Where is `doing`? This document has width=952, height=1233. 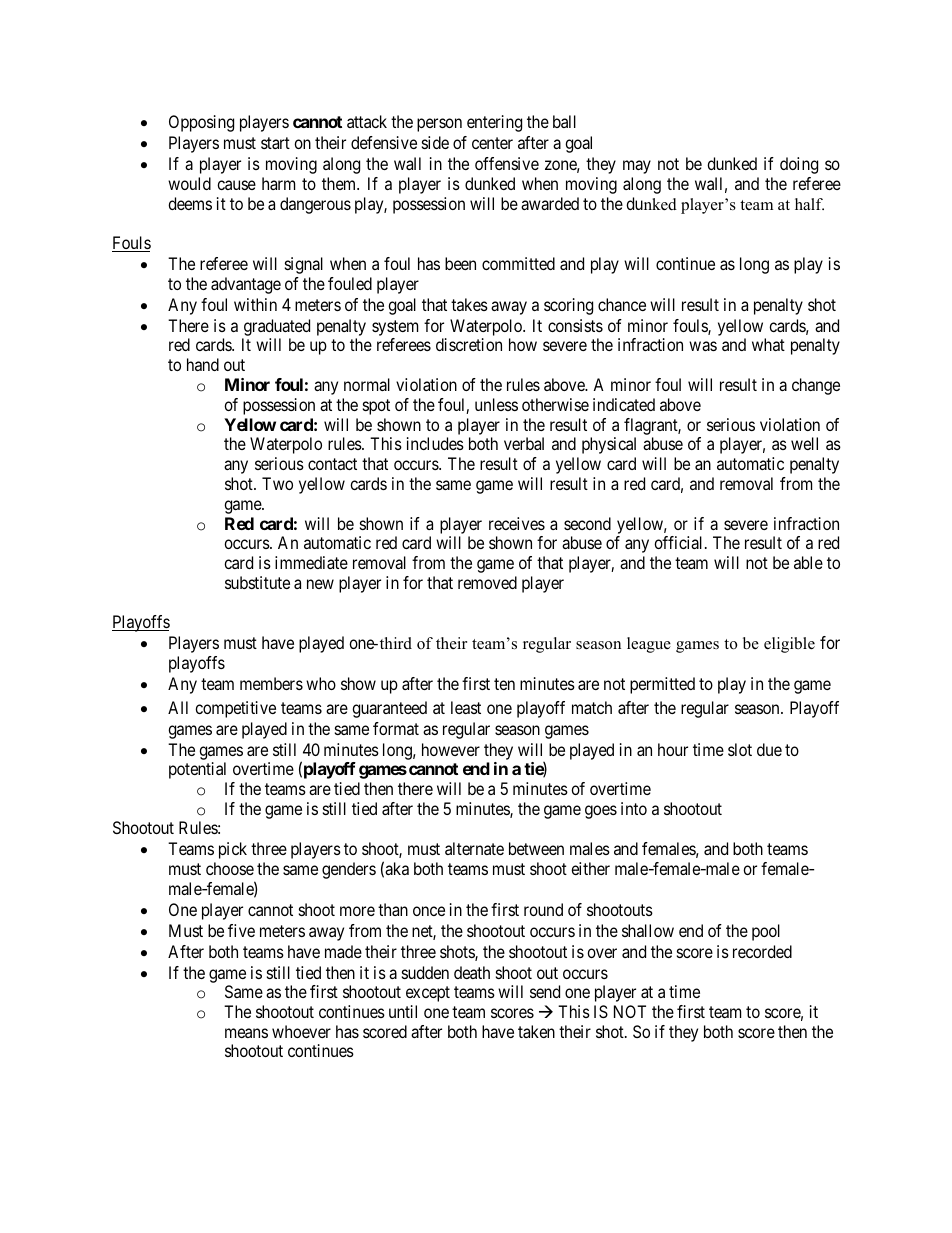 doing is located at coordinates (799, 165).
